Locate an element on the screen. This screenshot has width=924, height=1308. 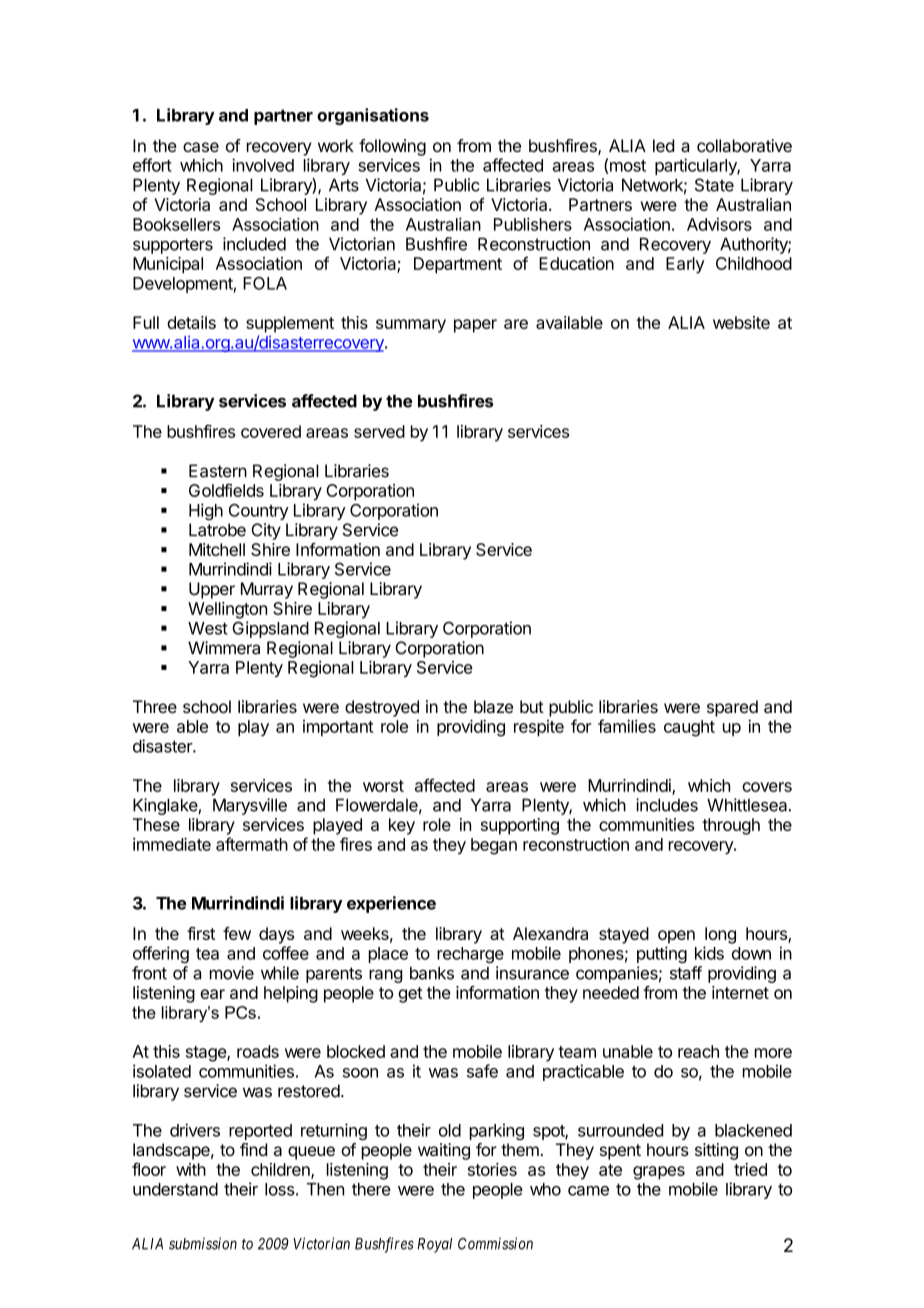
covered is located at coordinates (271, 431).
